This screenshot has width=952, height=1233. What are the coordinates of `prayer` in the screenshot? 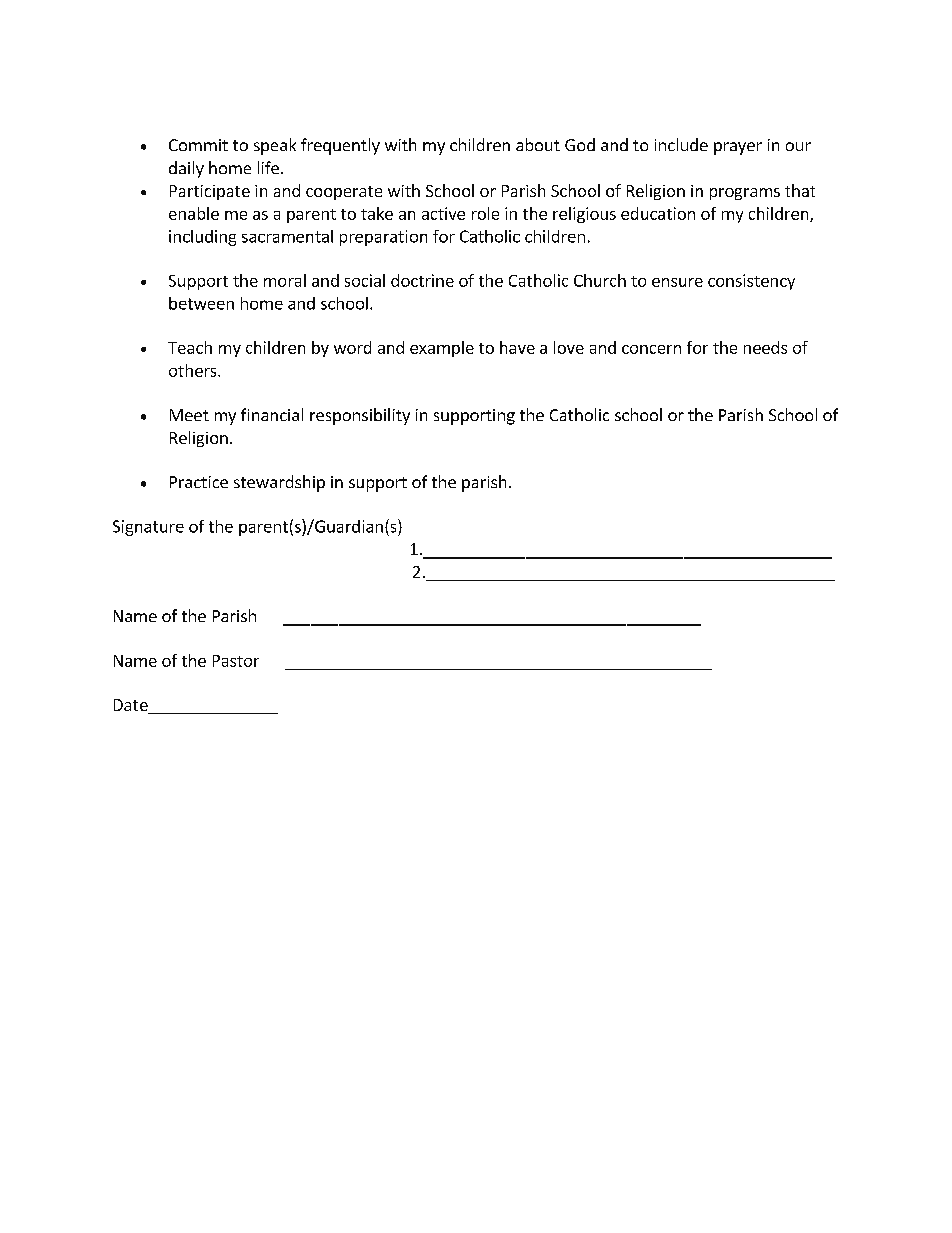 It's located at (738, 148).
